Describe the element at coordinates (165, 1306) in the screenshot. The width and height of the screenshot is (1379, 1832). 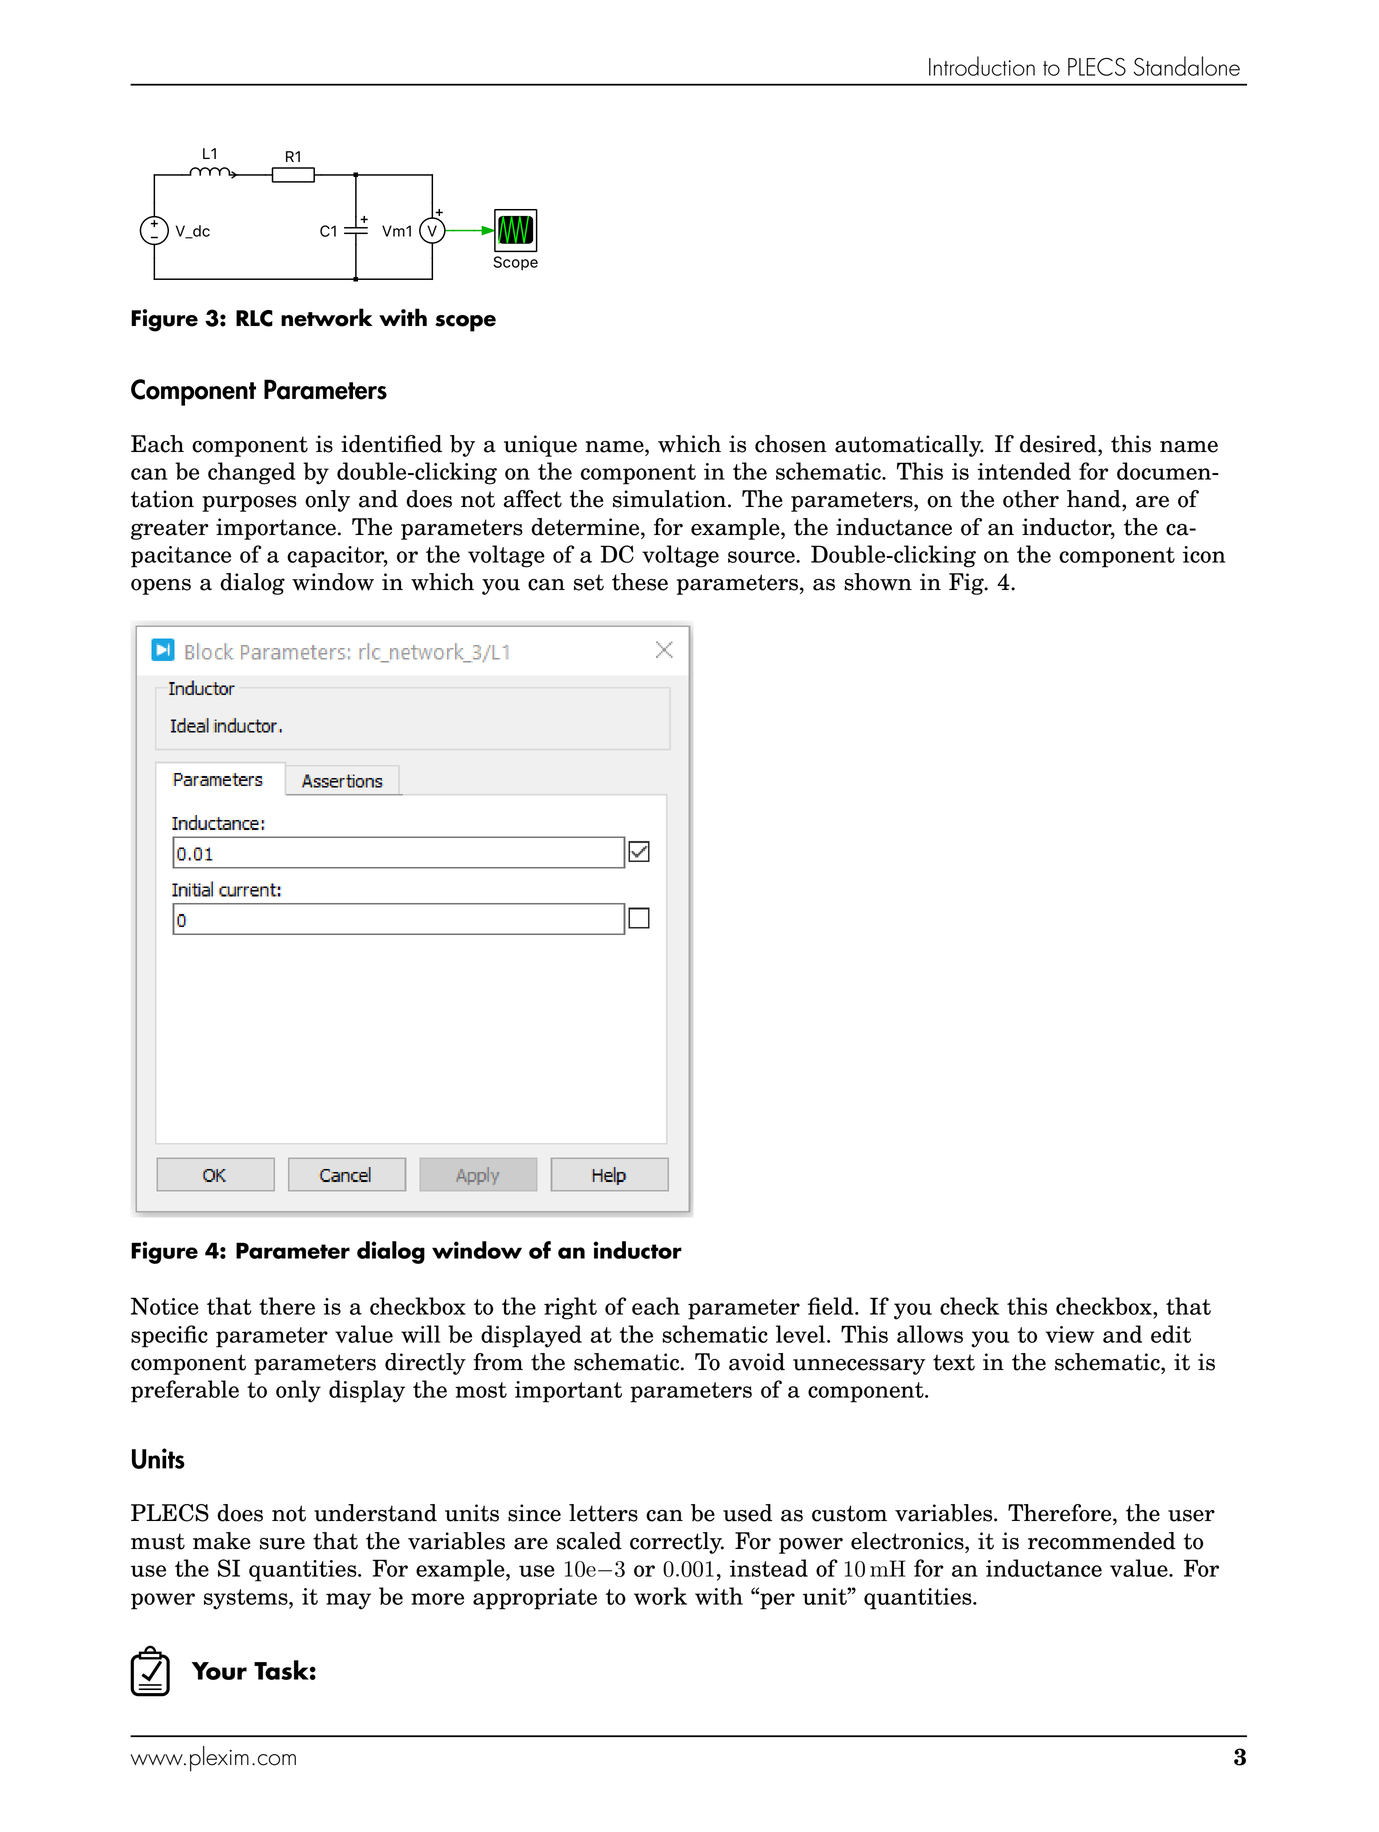
I see `Notice` at that location.
